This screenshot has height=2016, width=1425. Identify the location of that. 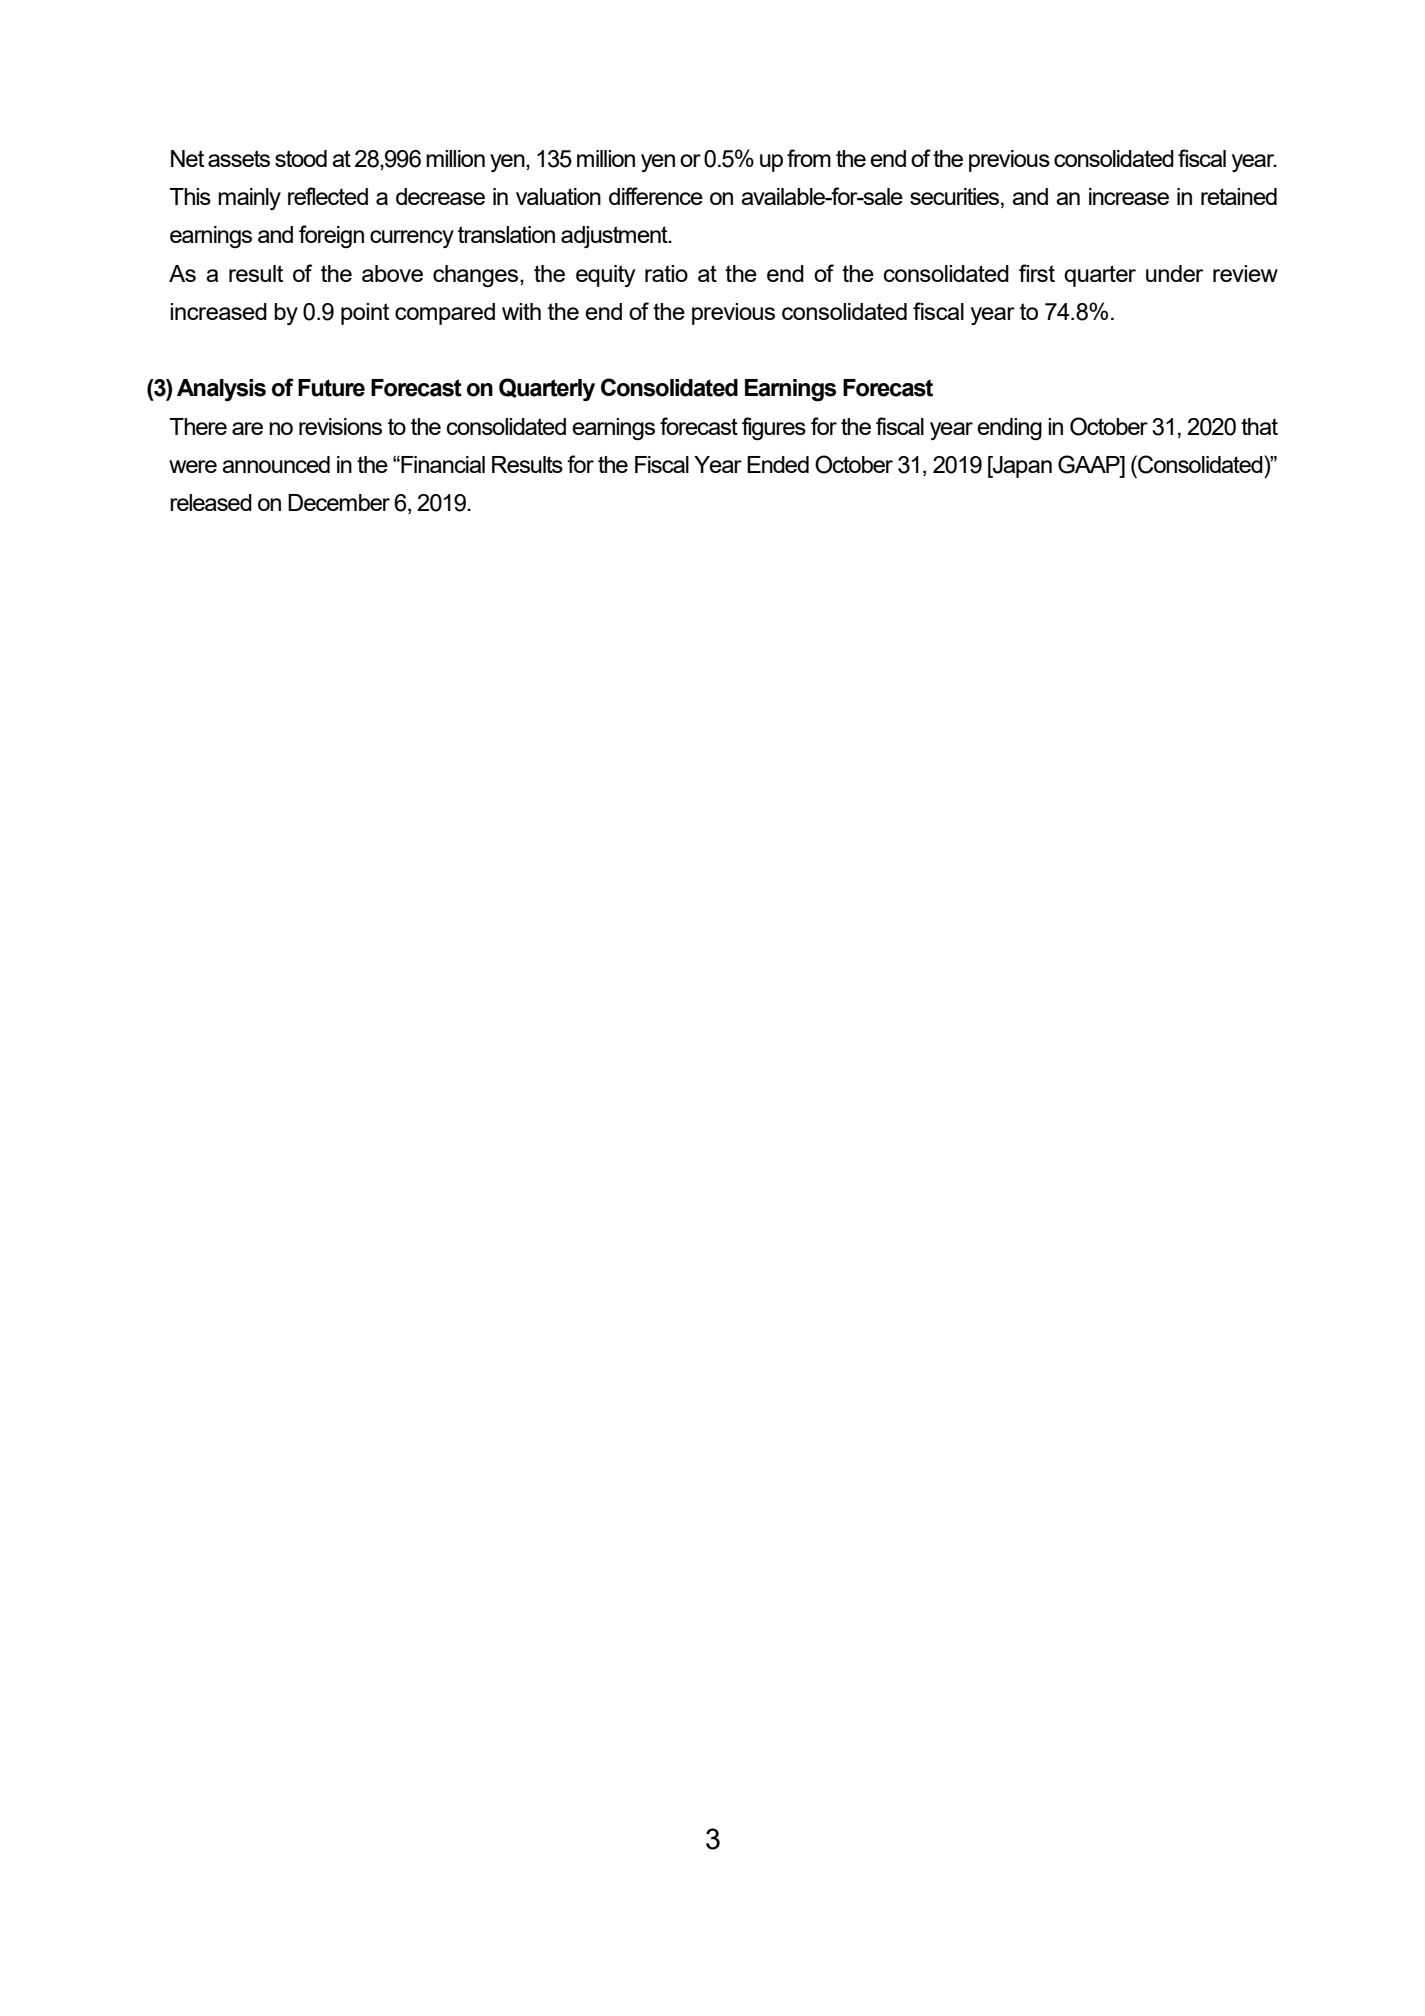
(1259, 426).
